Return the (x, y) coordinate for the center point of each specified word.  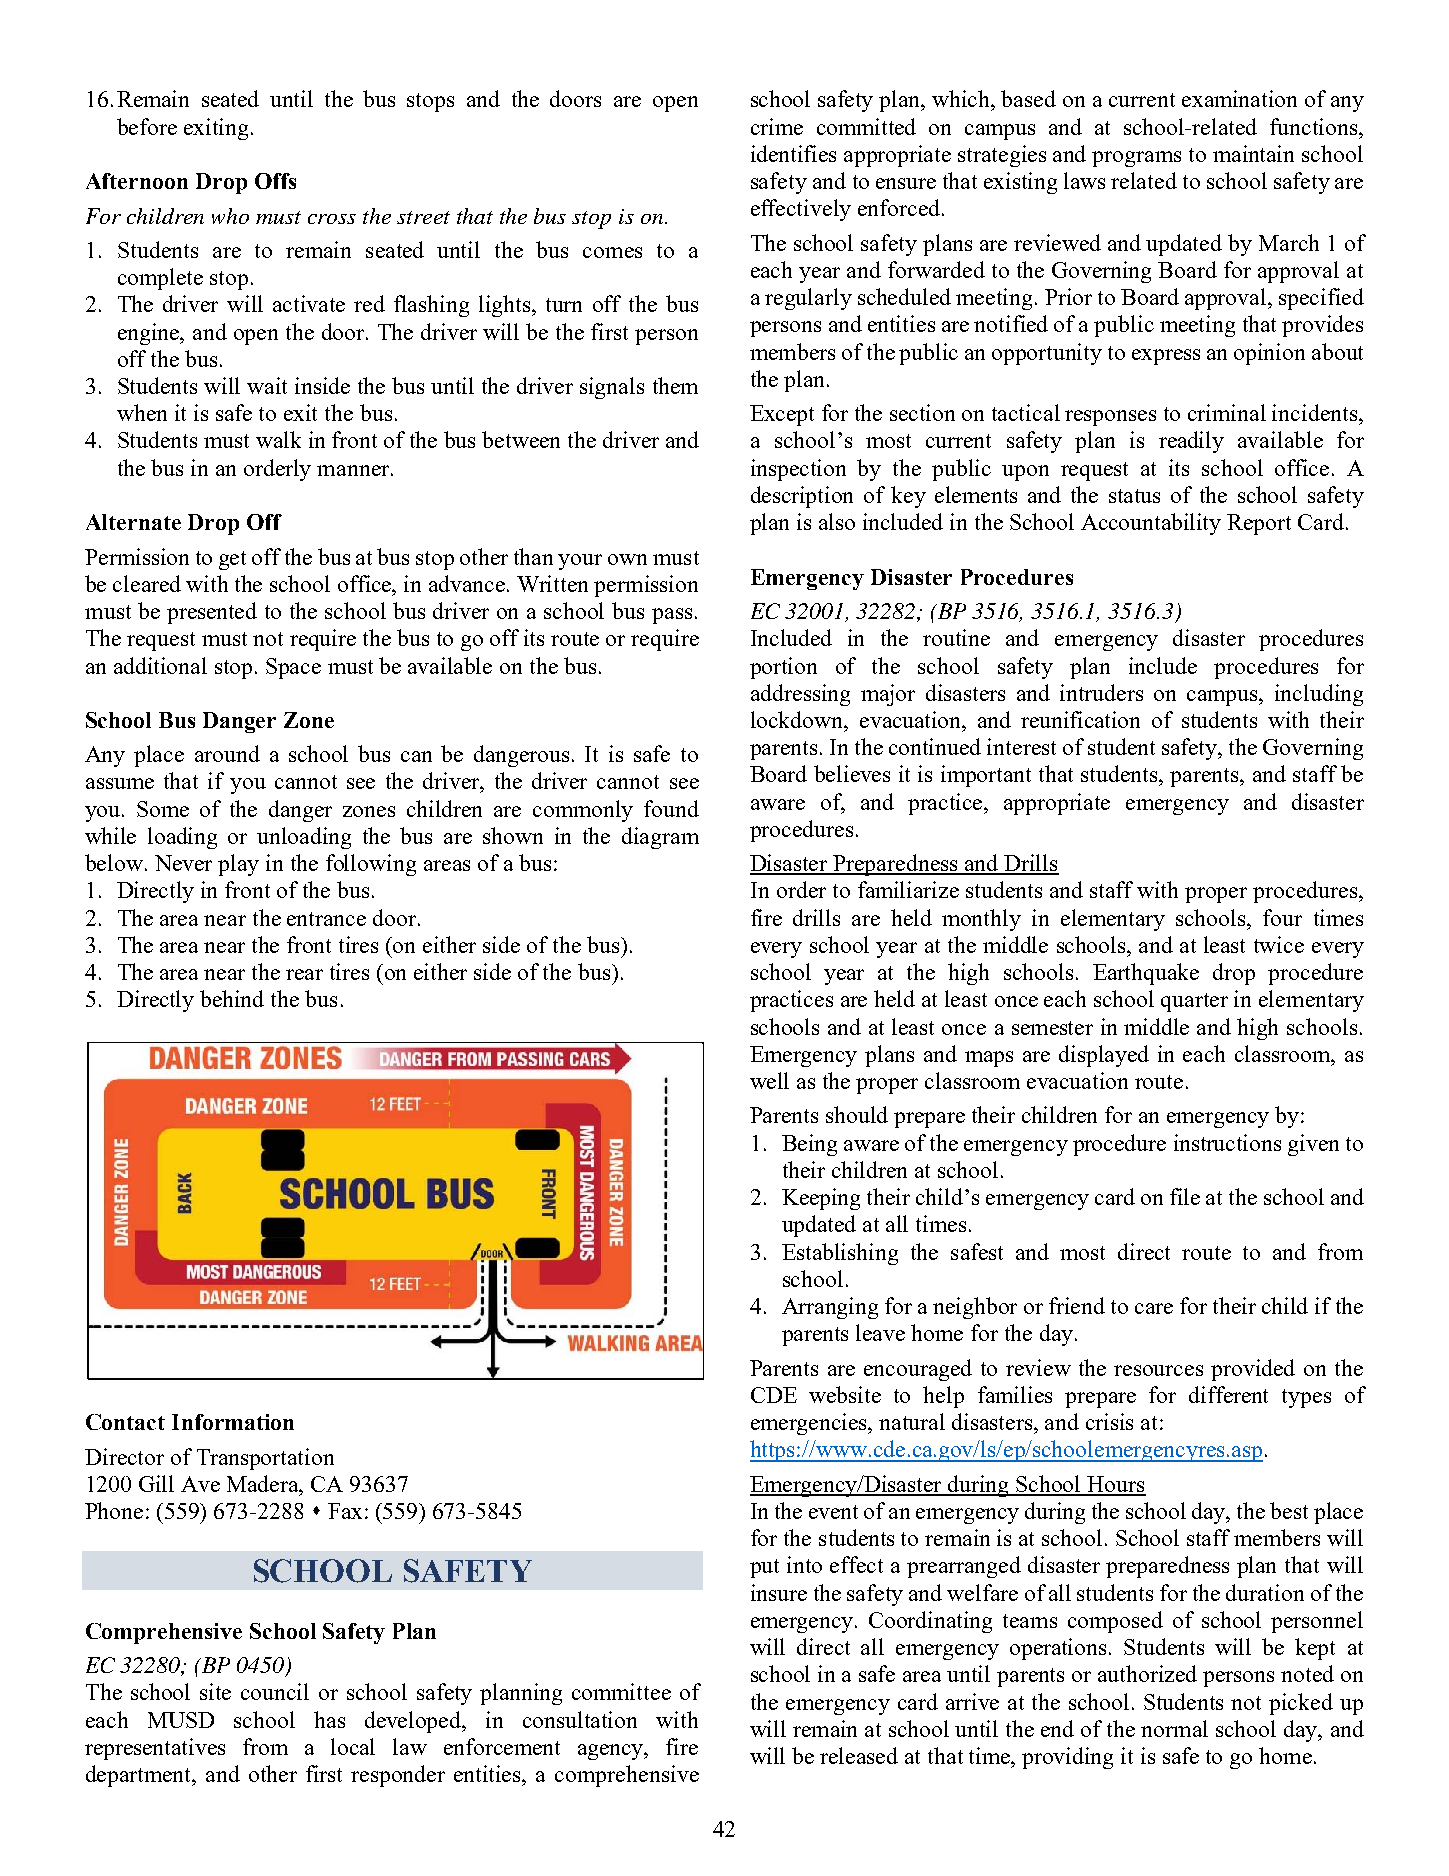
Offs (275, 181)
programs (1136, 159)
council (275, 1691)
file (1185, 1196)
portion (783, 668)
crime (777, 126)
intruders (1101, 692)
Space (293, 668)
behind (232, 998)
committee (621, 1691)
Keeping (821, 1199)
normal (1174, 1728)
